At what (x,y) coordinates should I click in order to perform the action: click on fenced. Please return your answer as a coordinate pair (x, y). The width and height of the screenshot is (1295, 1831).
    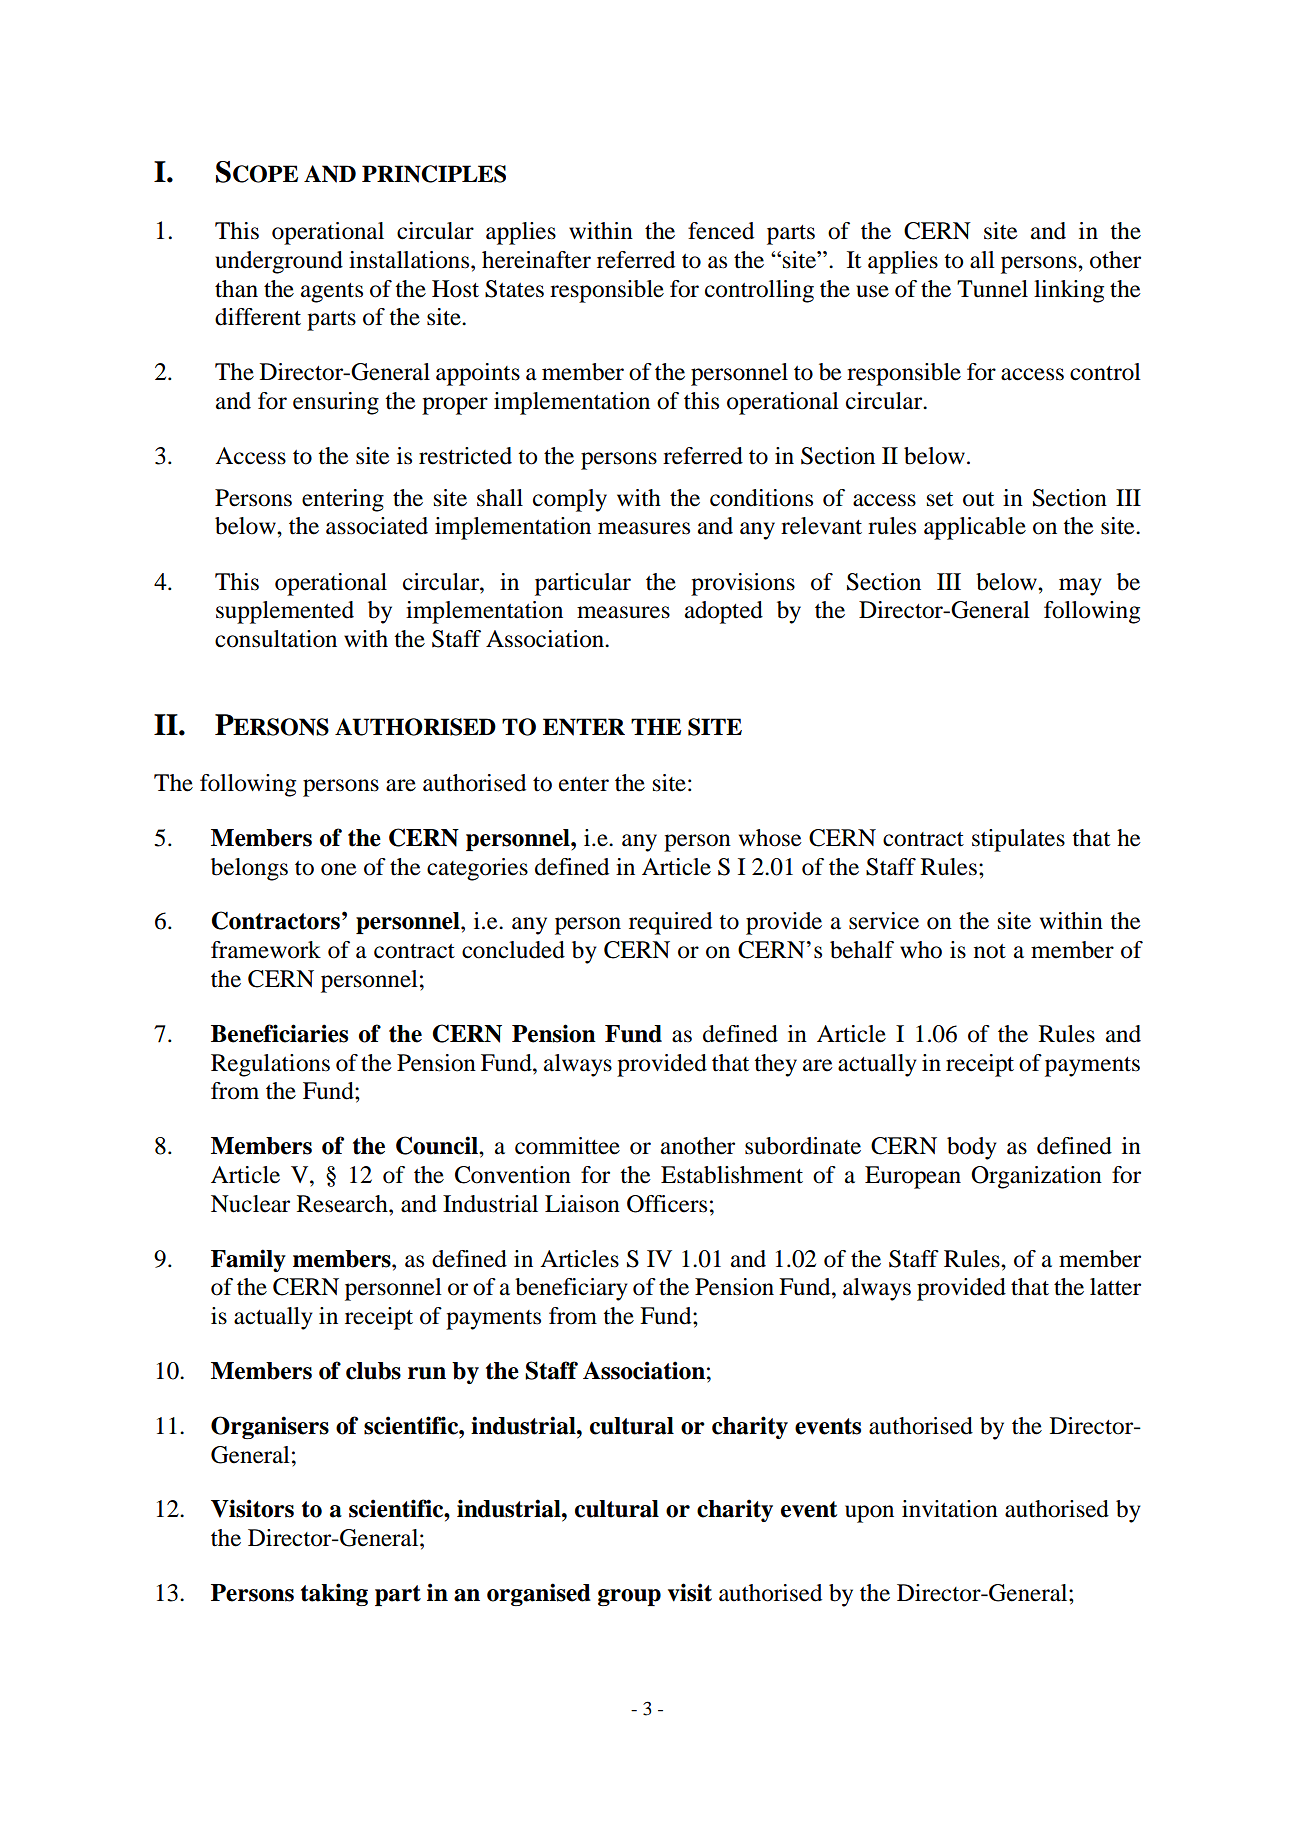
    Looking at the image, I should click on (721, 231).
